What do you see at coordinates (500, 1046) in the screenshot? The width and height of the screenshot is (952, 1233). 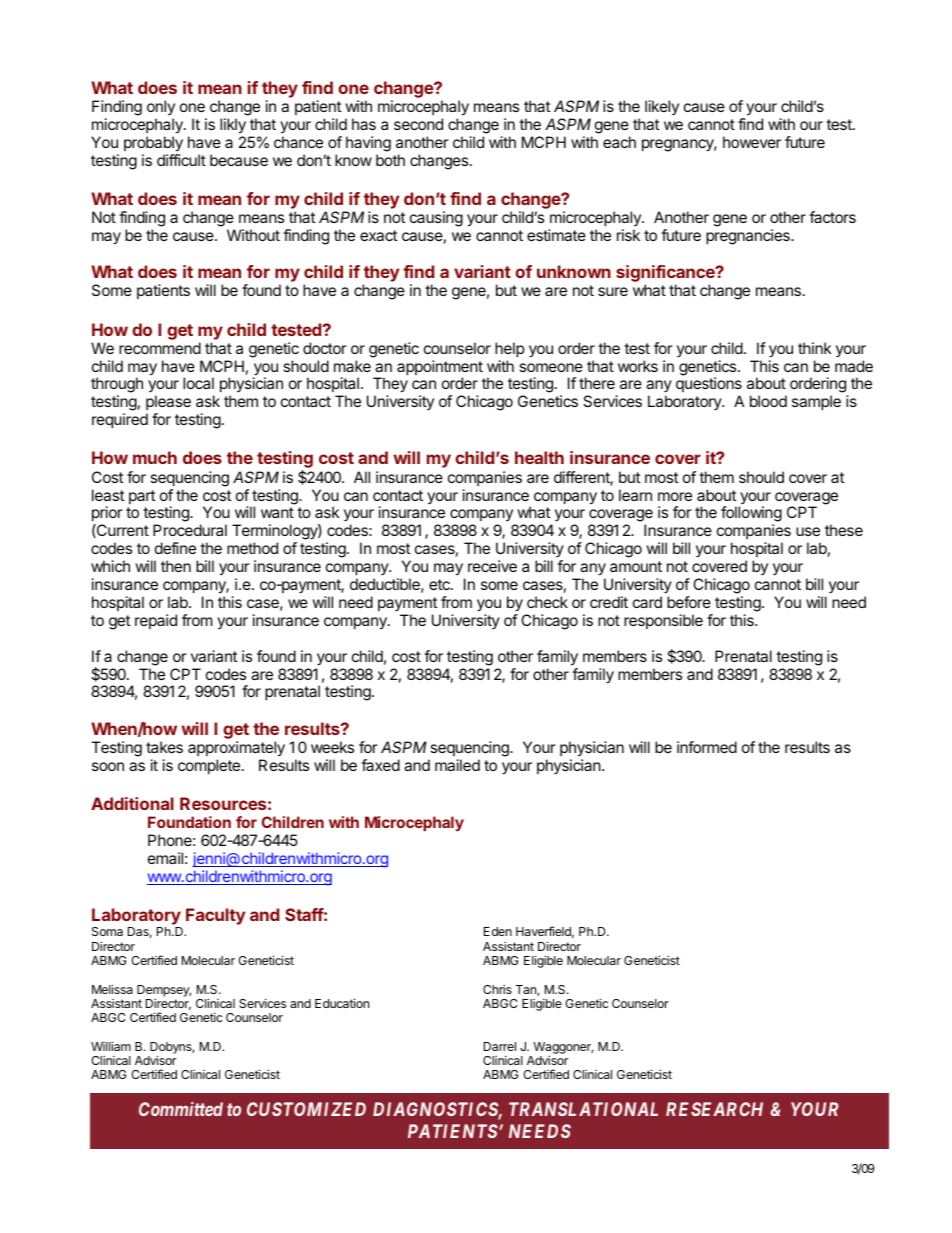 I see `Darrel` at bounding box center [500, 1046].
